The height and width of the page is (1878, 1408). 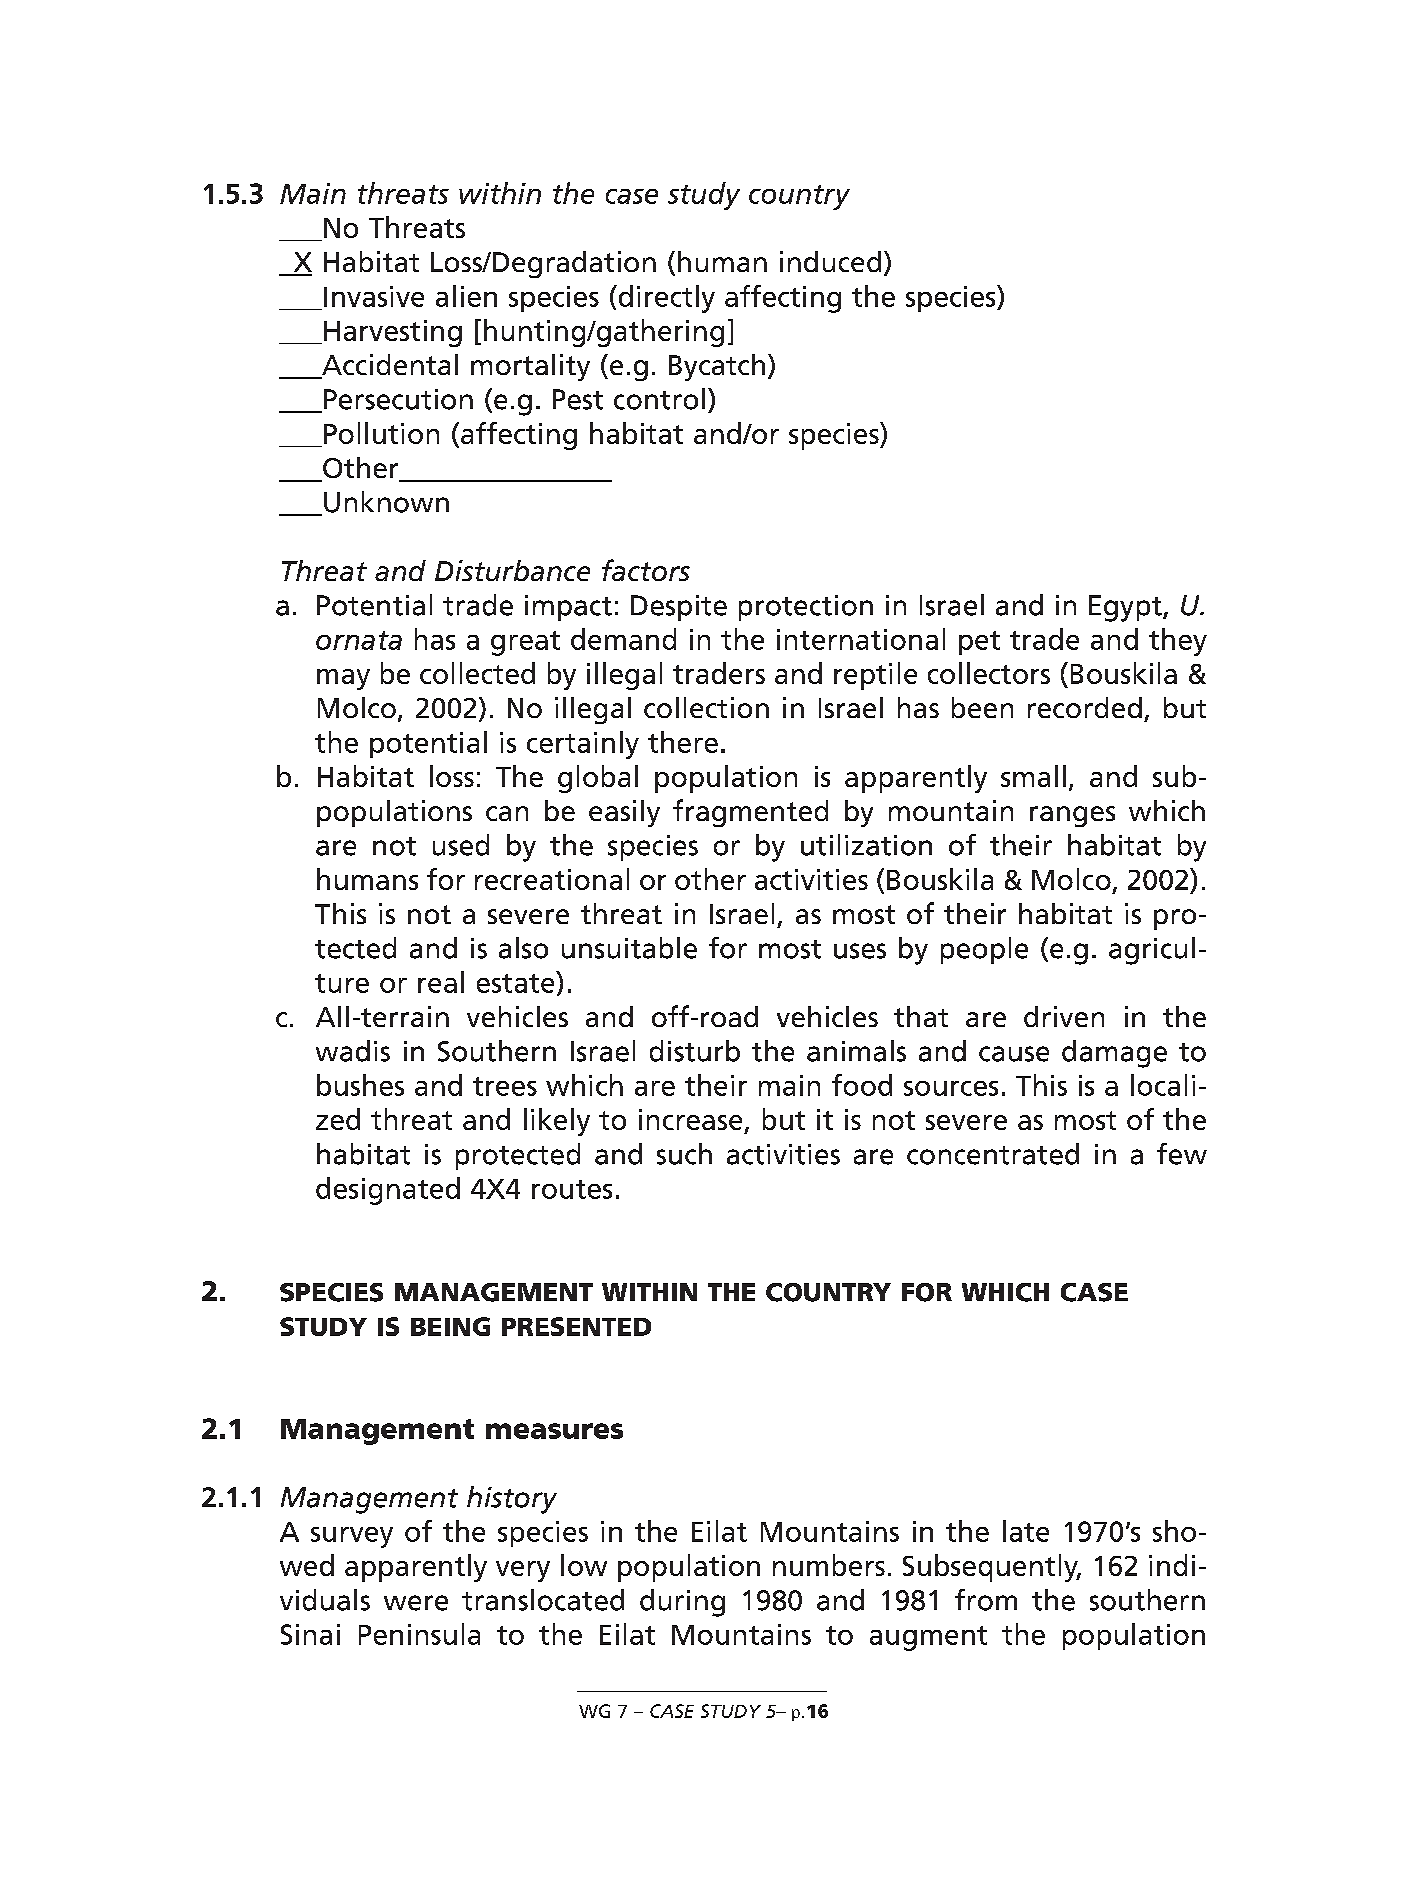 What do you see at coordinates (1064, 1016) in the page?
I see `driven` at bounding box center [1064, 1016].
